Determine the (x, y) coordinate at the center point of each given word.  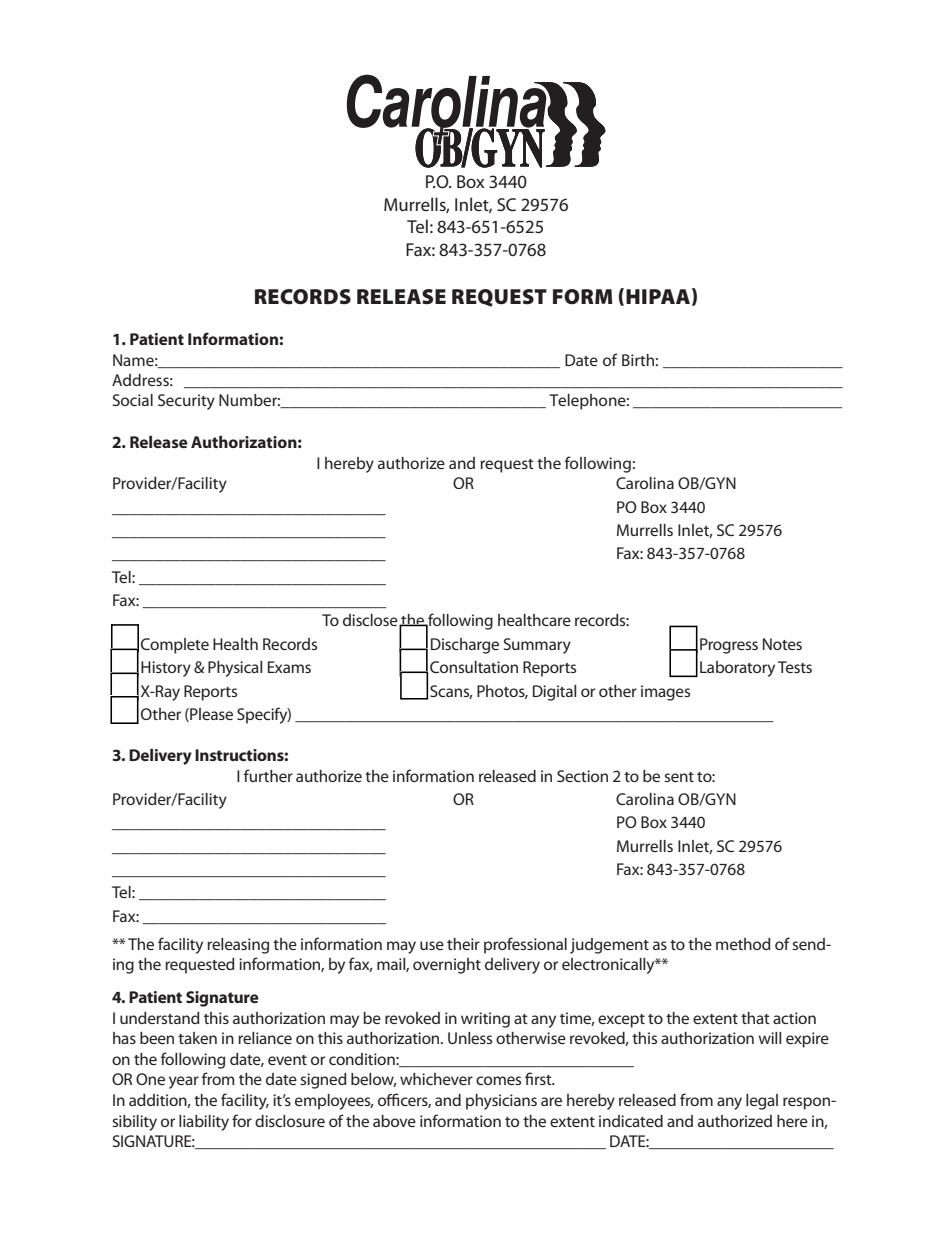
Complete (175, 646)
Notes (782, 644)
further (268, 775)
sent (679, 777)
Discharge (465, 646)
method (743, 944)
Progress (729, 646)
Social (133, 400)
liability (204, 1123)
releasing (238, 946)
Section (582, 776)
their (463, 944)
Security (186, 402)
